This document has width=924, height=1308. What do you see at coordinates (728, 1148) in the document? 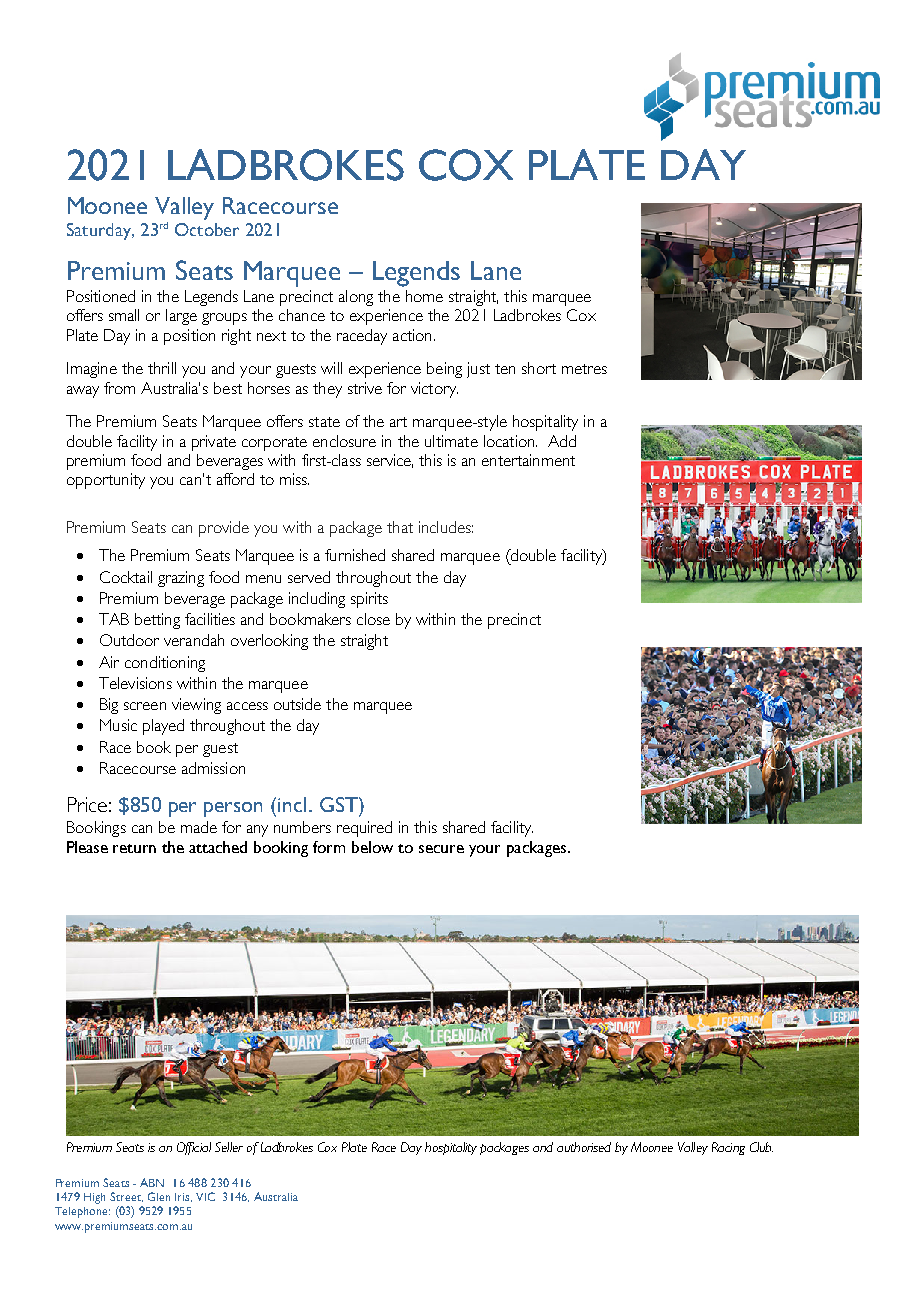
I see `Racing` at bounding box center [728, 1148].
